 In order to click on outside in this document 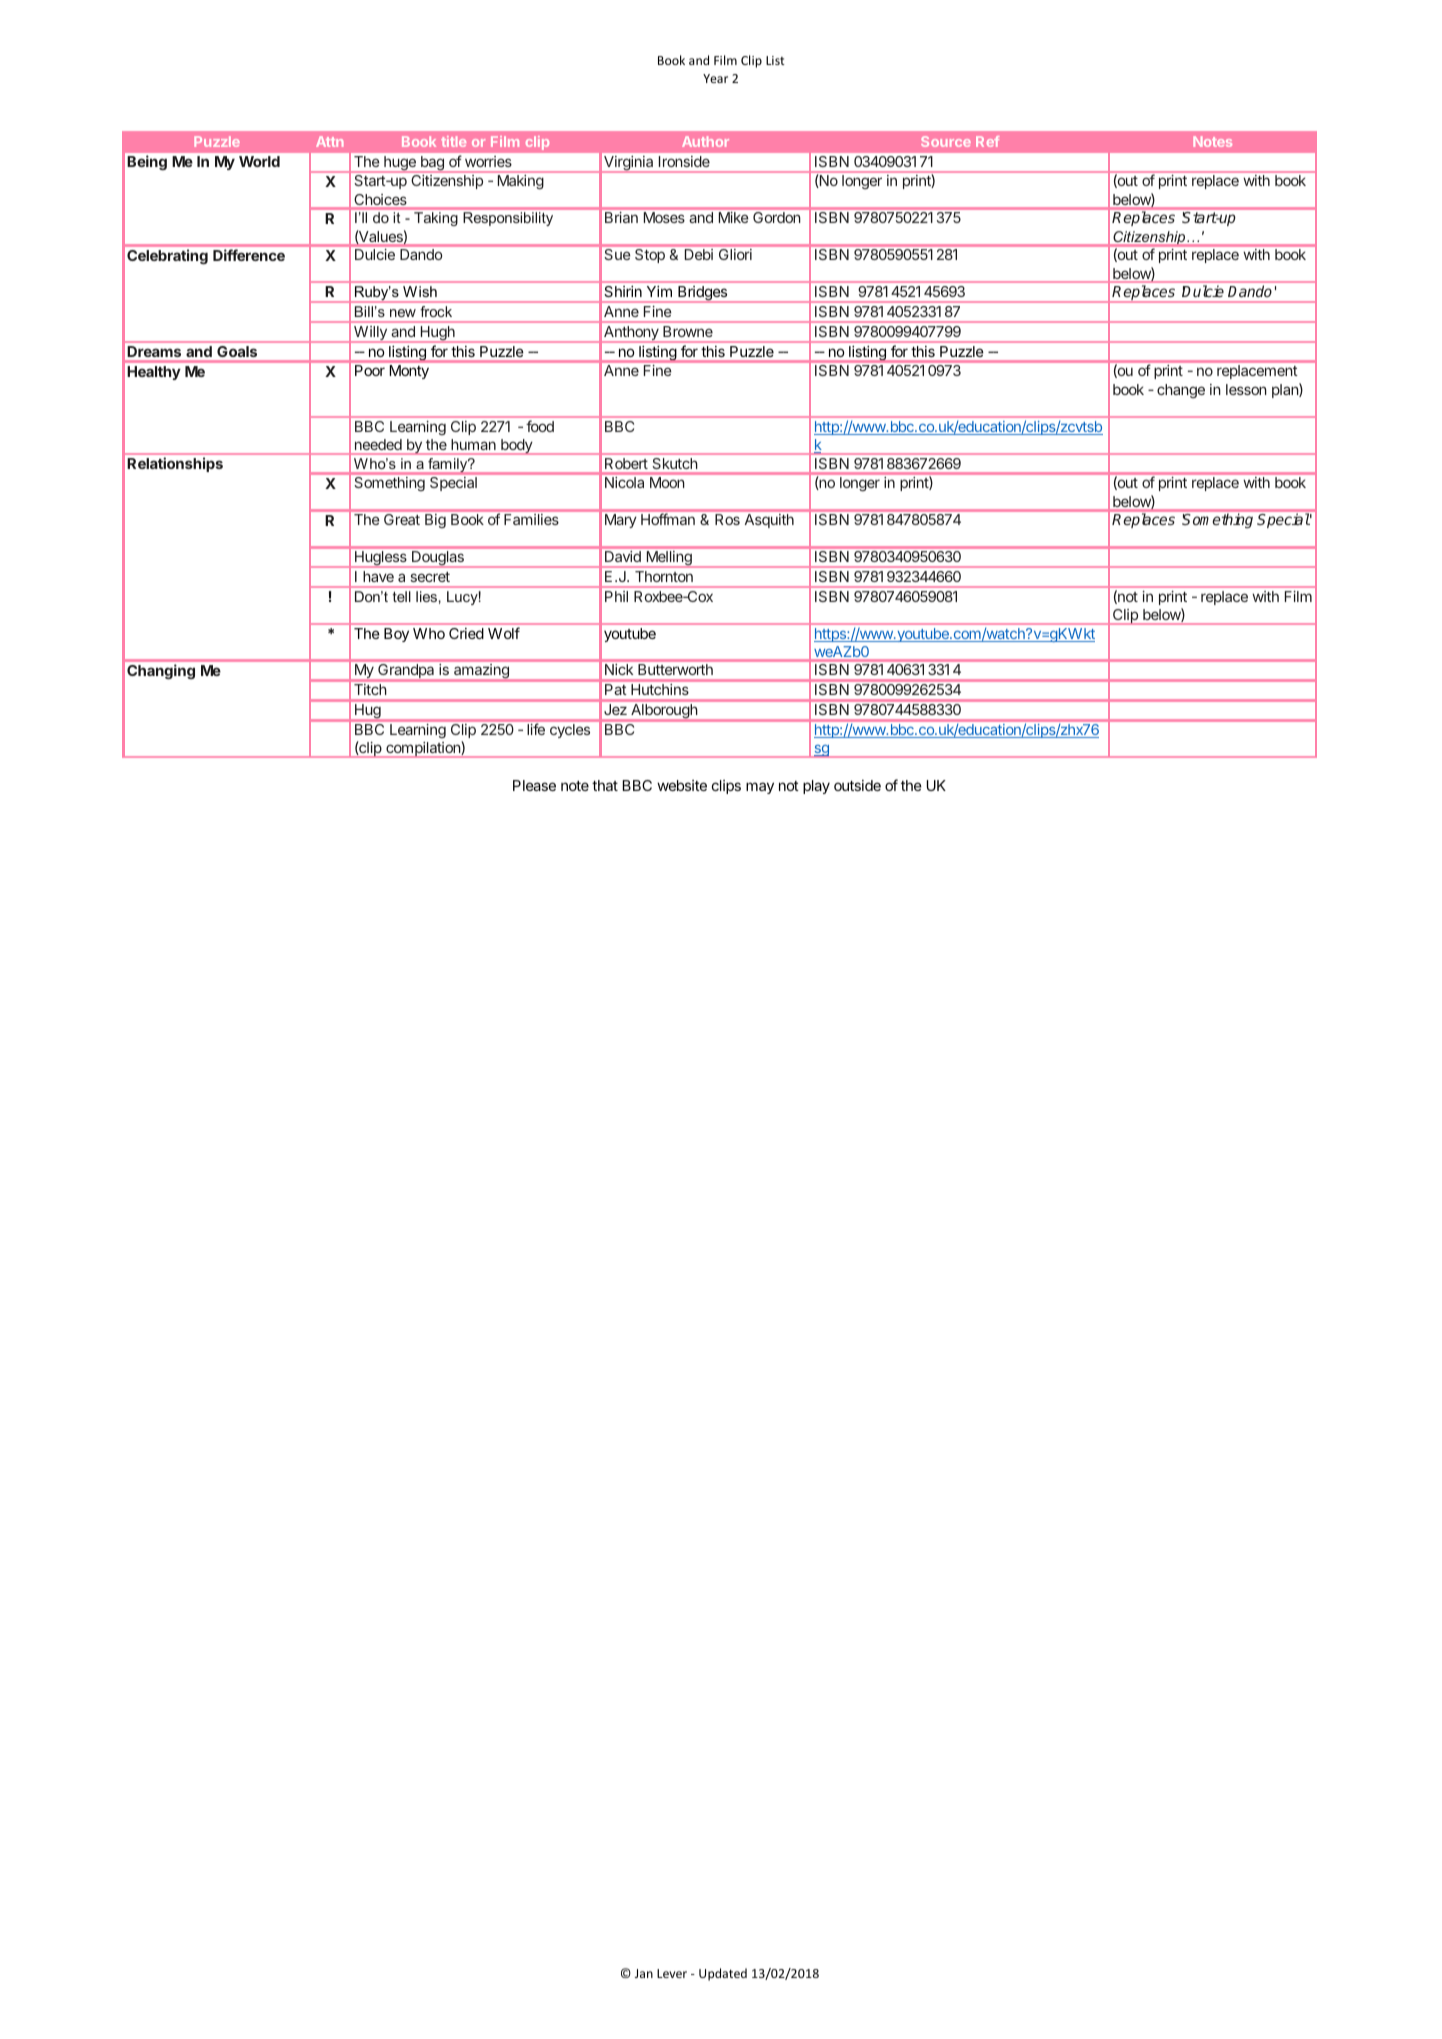, I will do `click(857, 785)`.
